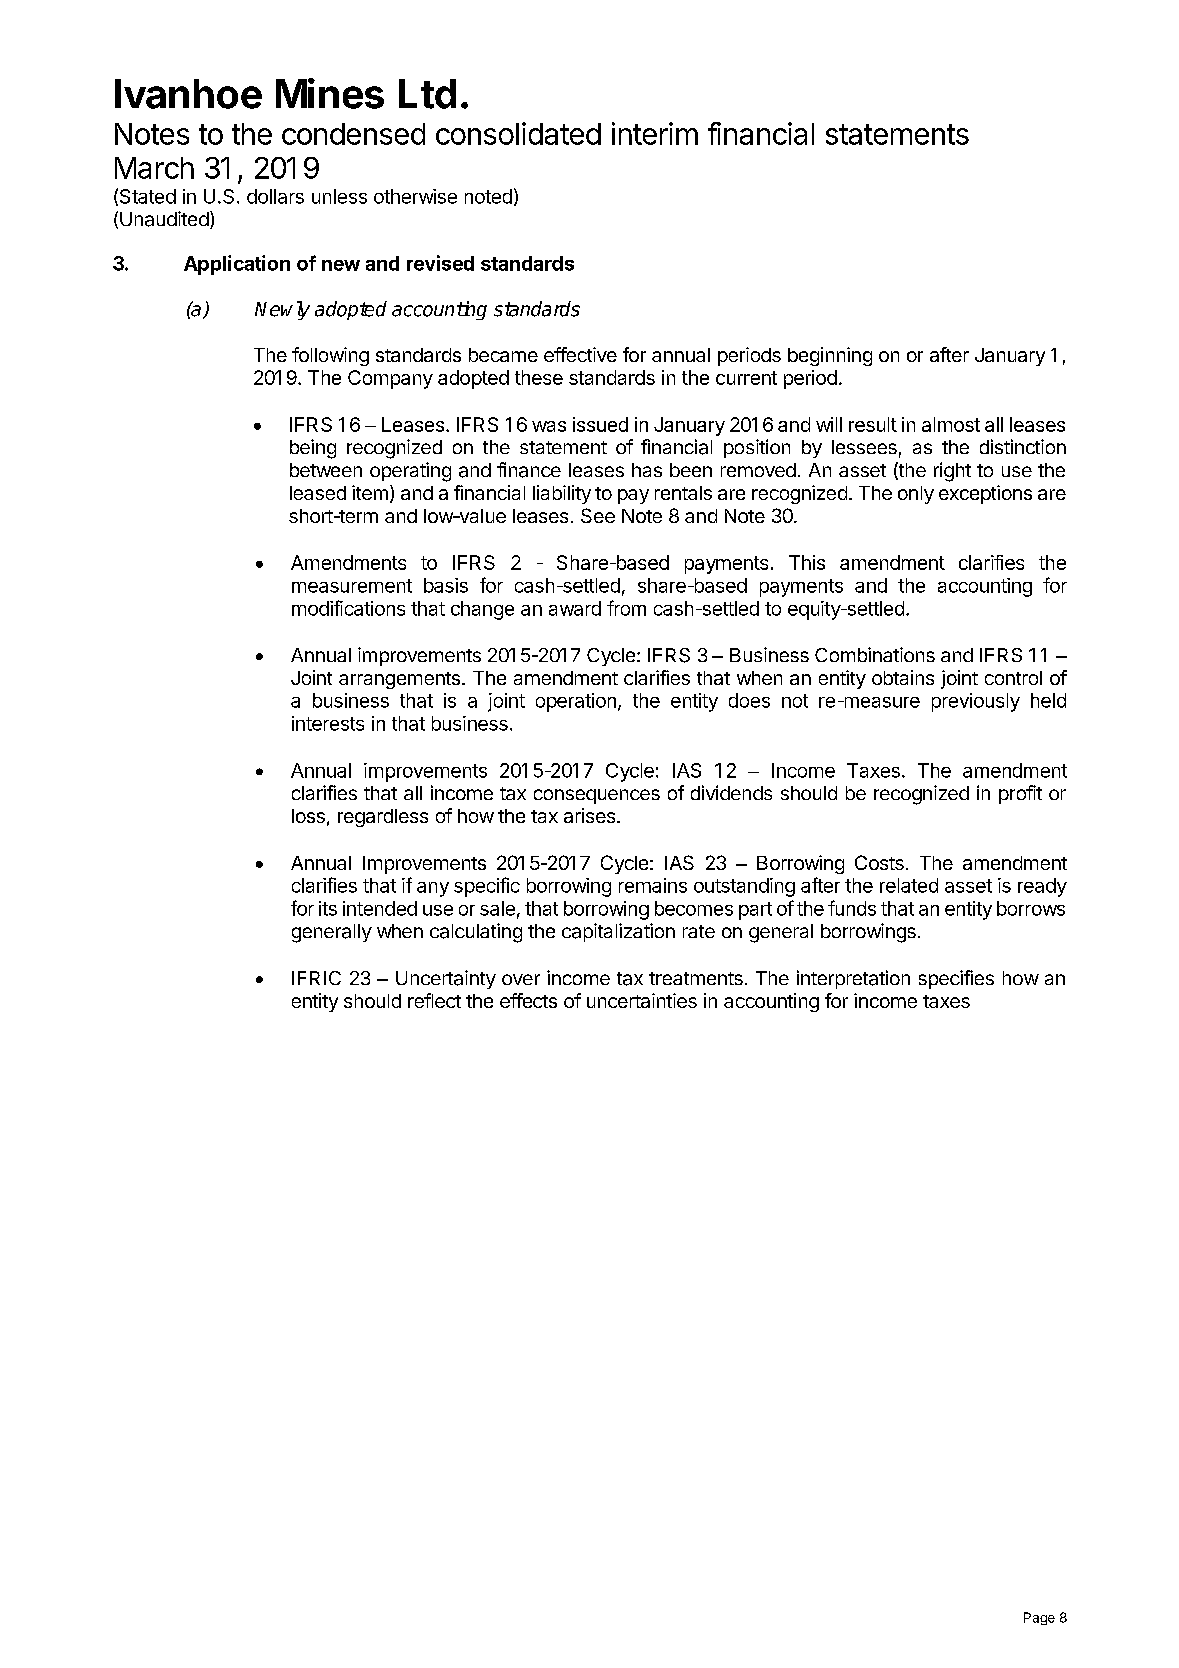  Describe the element at coordinates (446, 979) in the screenshot. I see `Uncertainty` at that location.
